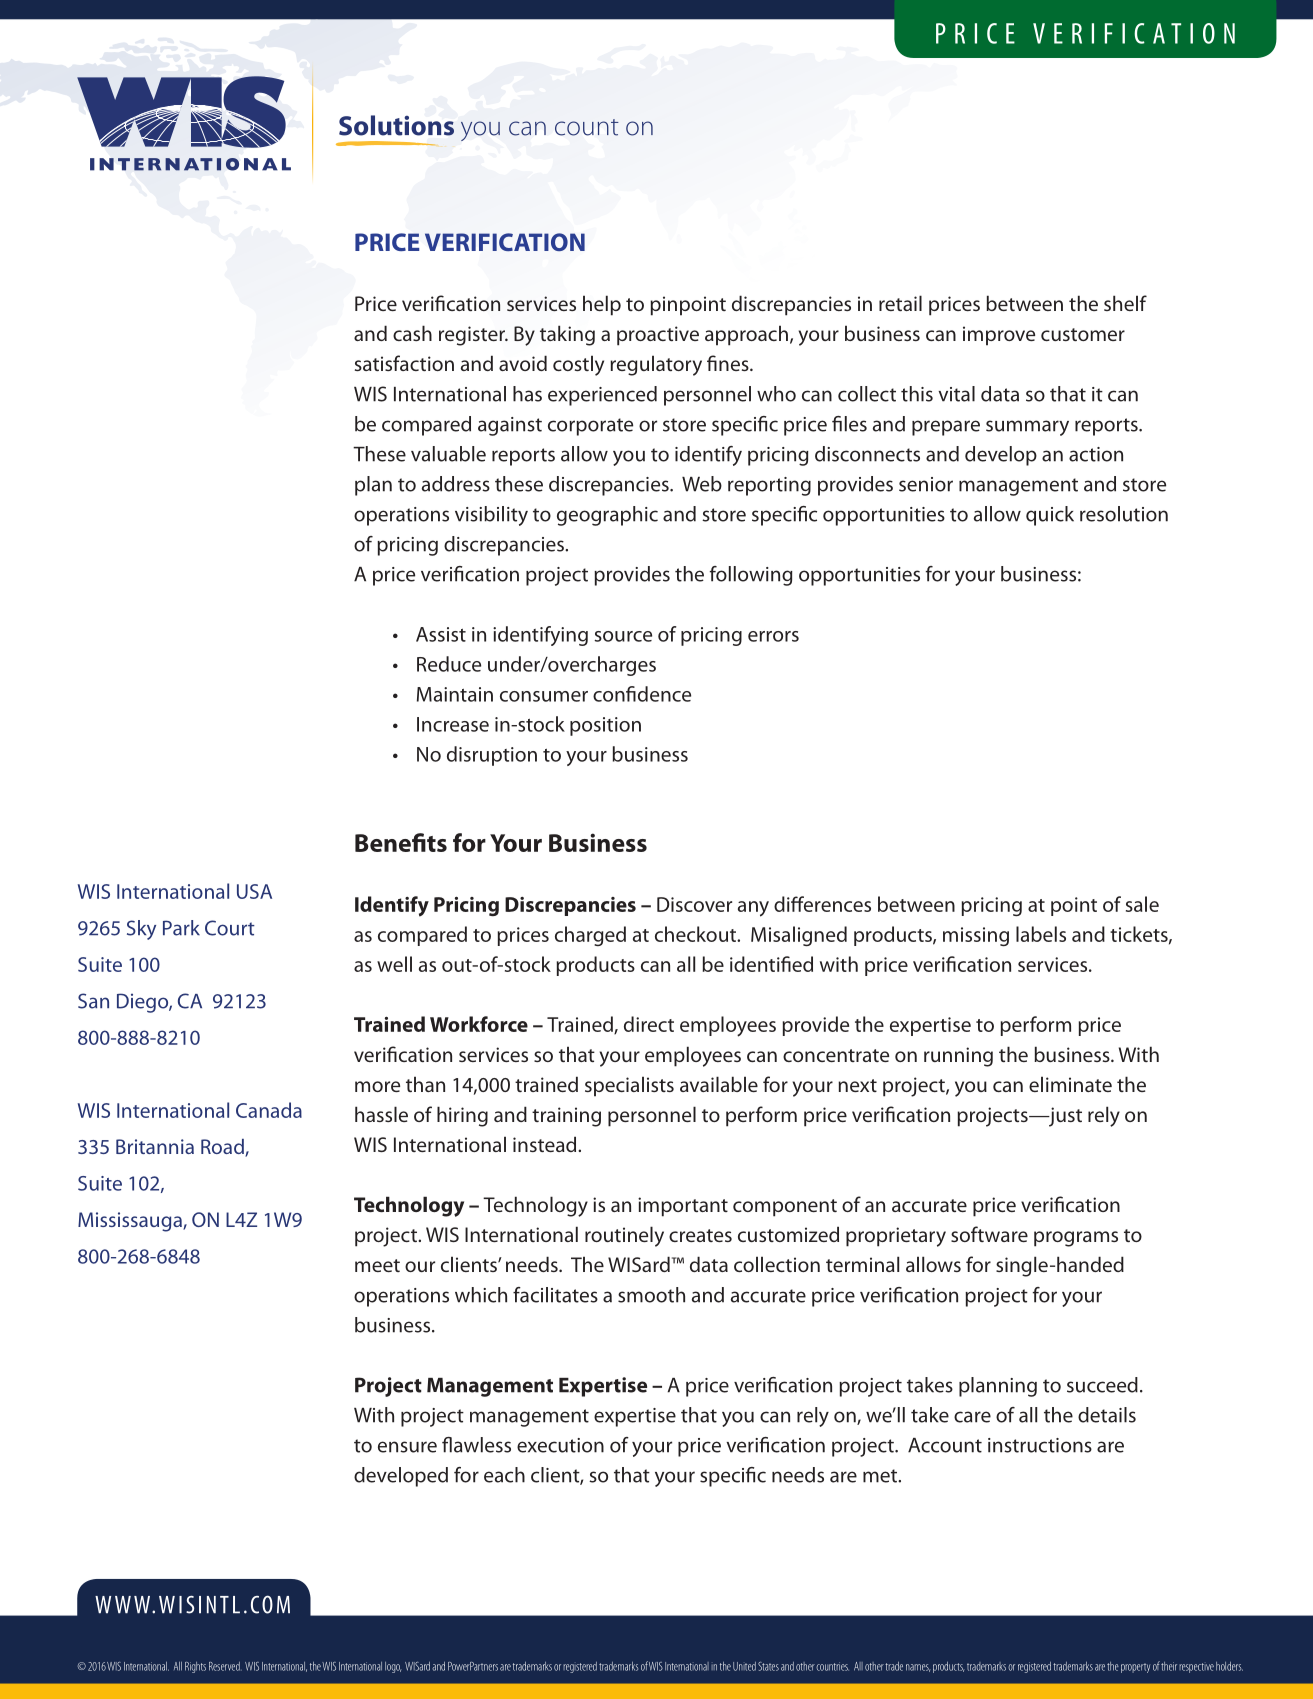  Describe the element at coordinates (744, 1666) in the document. I see `United` at that location.
